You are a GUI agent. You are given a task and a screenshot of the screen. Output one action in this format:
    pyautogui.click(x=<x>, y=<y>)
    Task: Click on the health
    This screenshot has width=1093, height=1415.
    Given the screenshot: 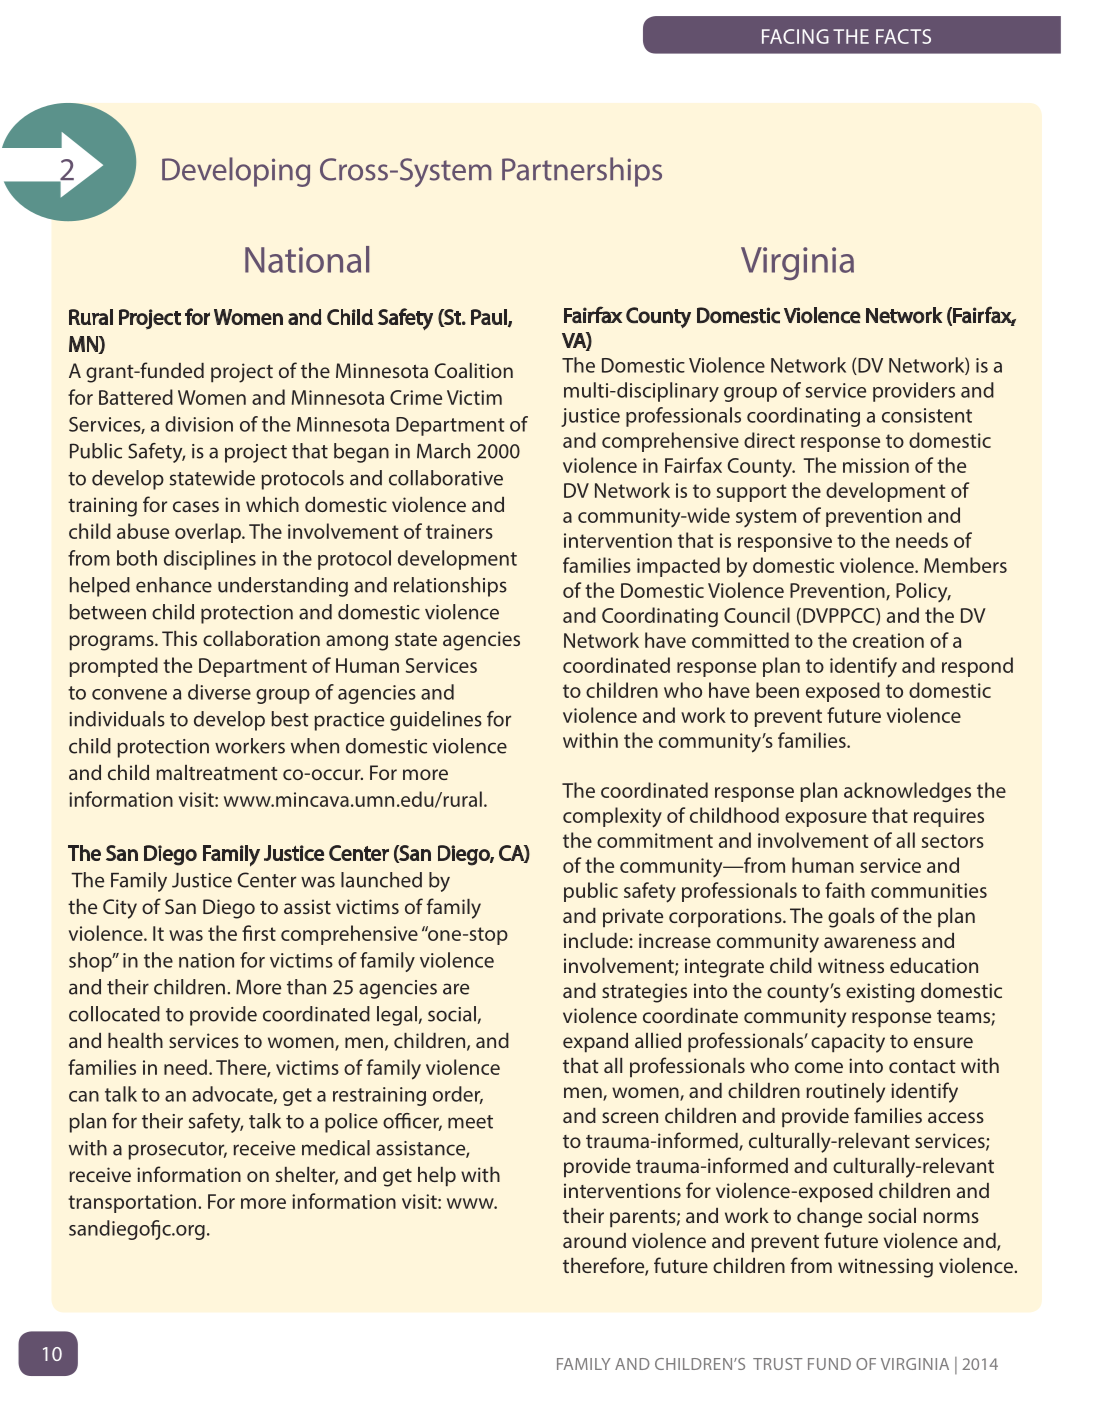 What is the action you would take?
    pyautogui.click(x=135, y=1040)
